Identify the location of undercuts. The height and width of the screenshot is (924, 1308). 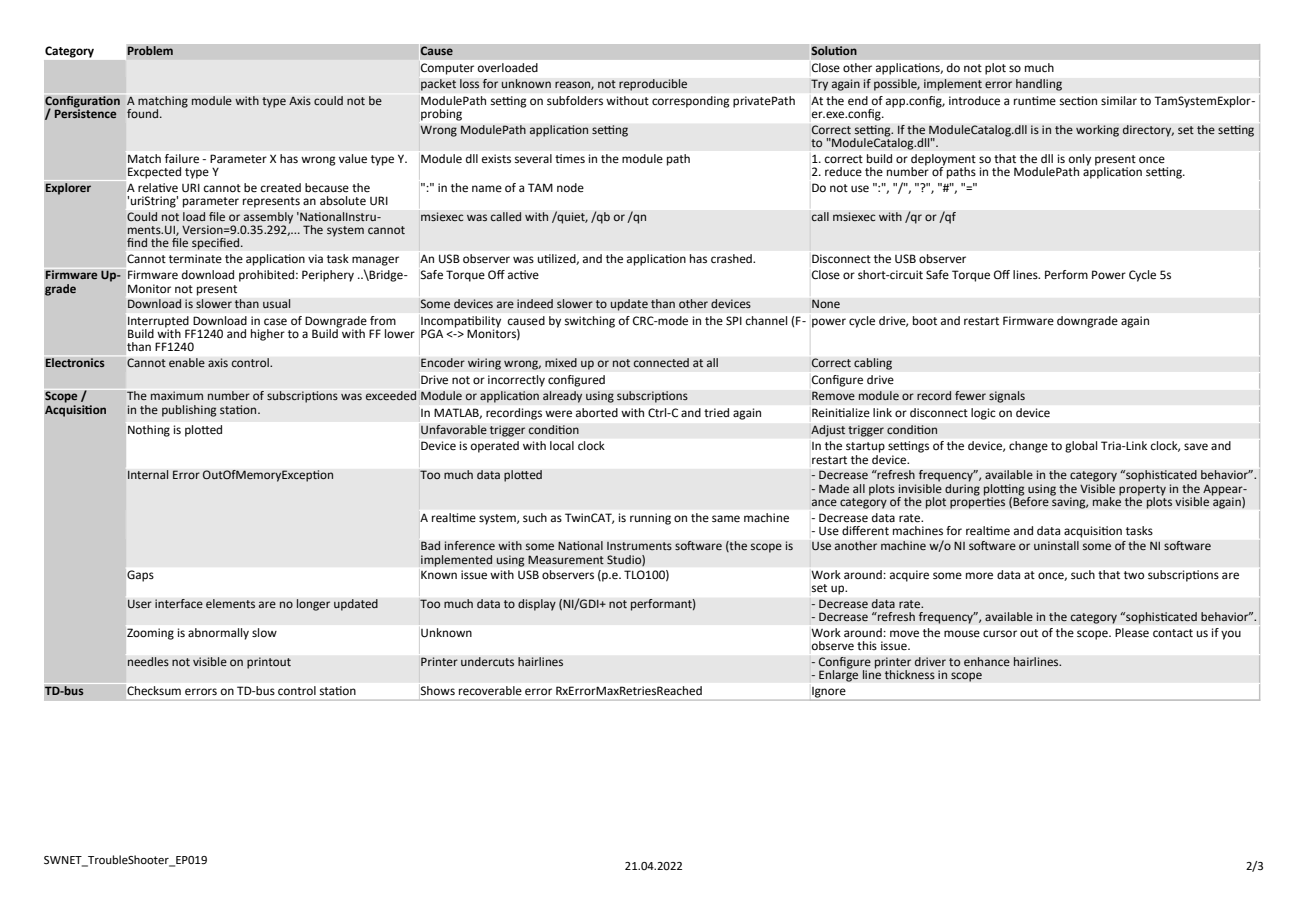
(487, 662).
